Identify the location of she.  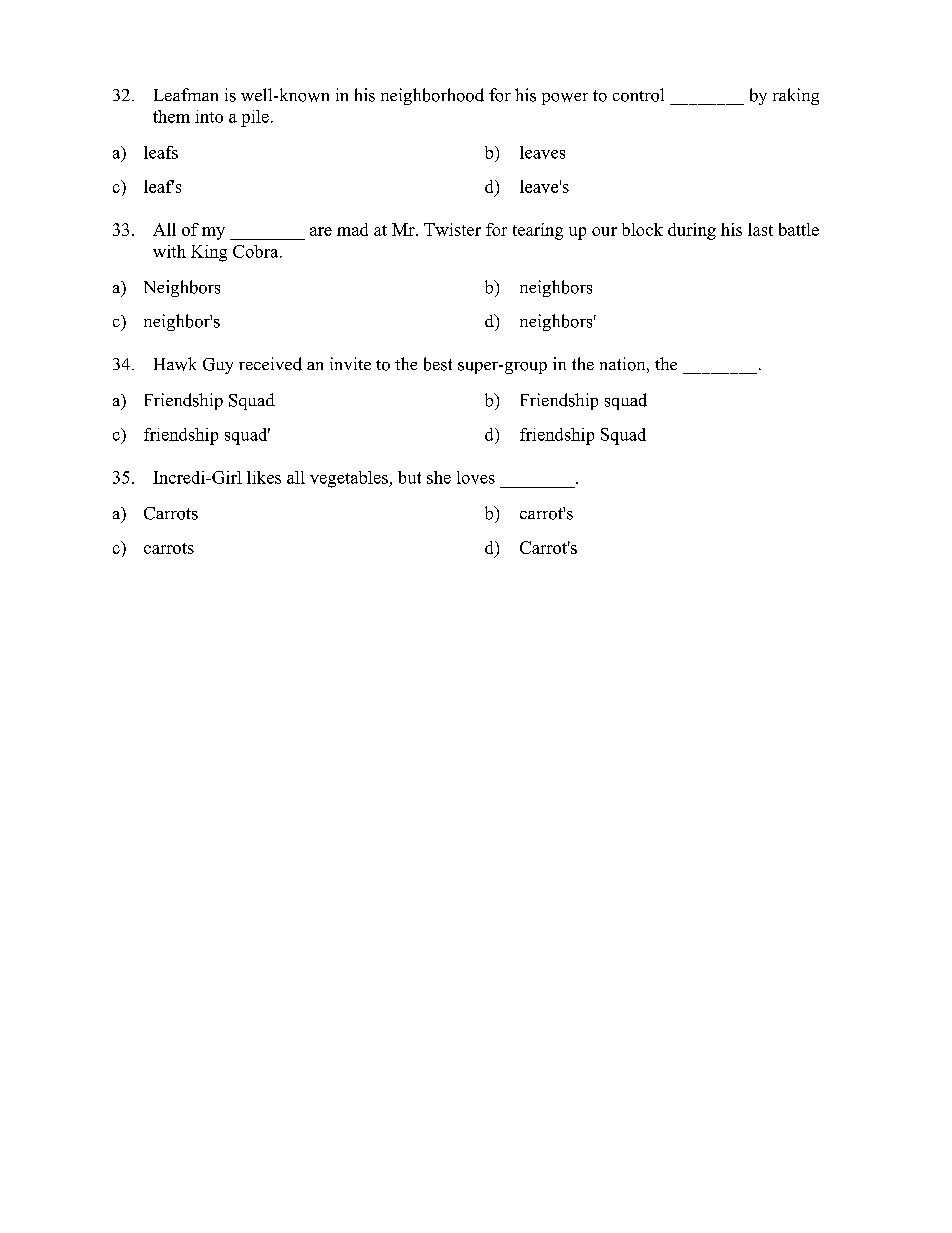
(439, 477).
